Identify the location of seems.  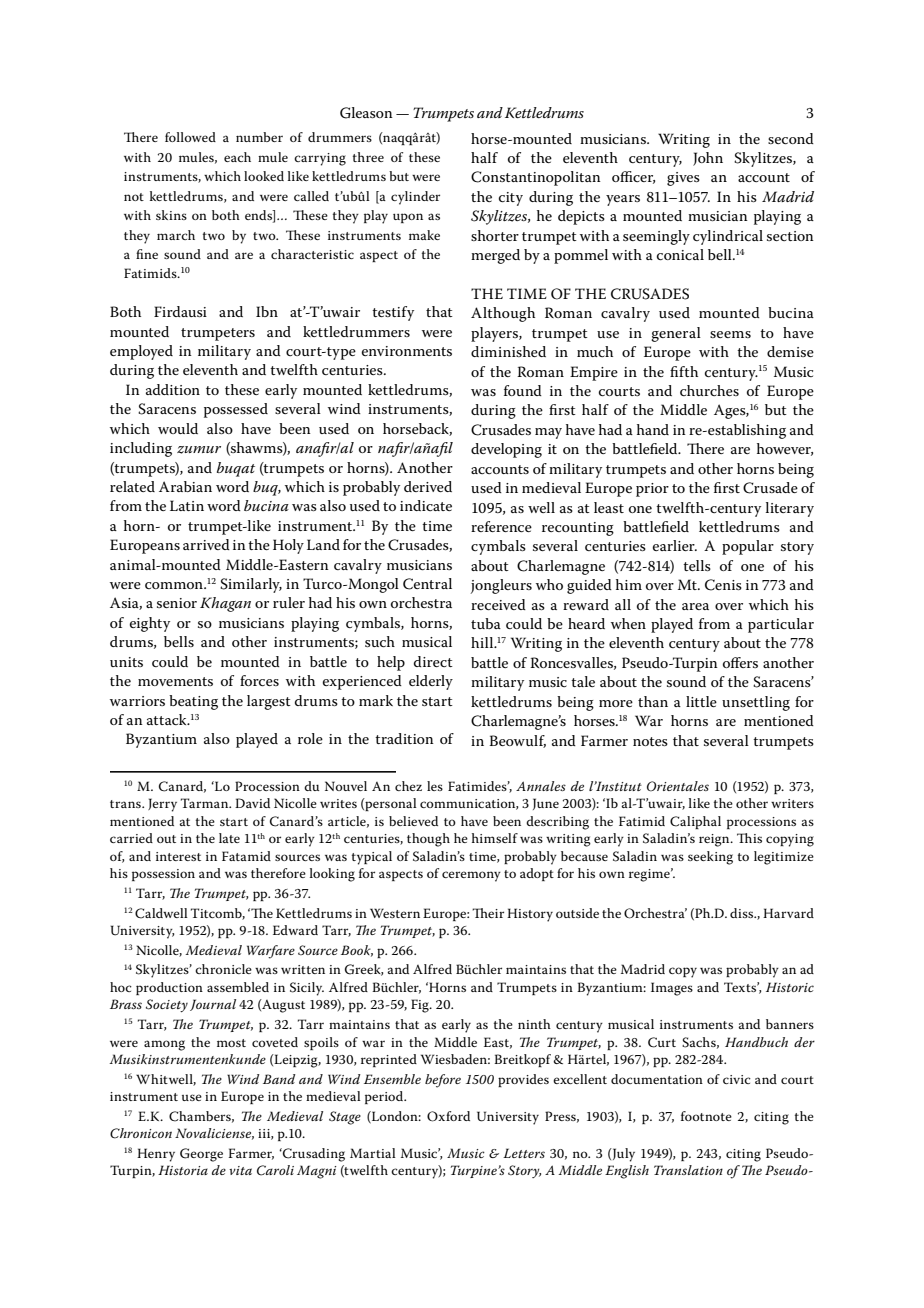
(730, 334).
